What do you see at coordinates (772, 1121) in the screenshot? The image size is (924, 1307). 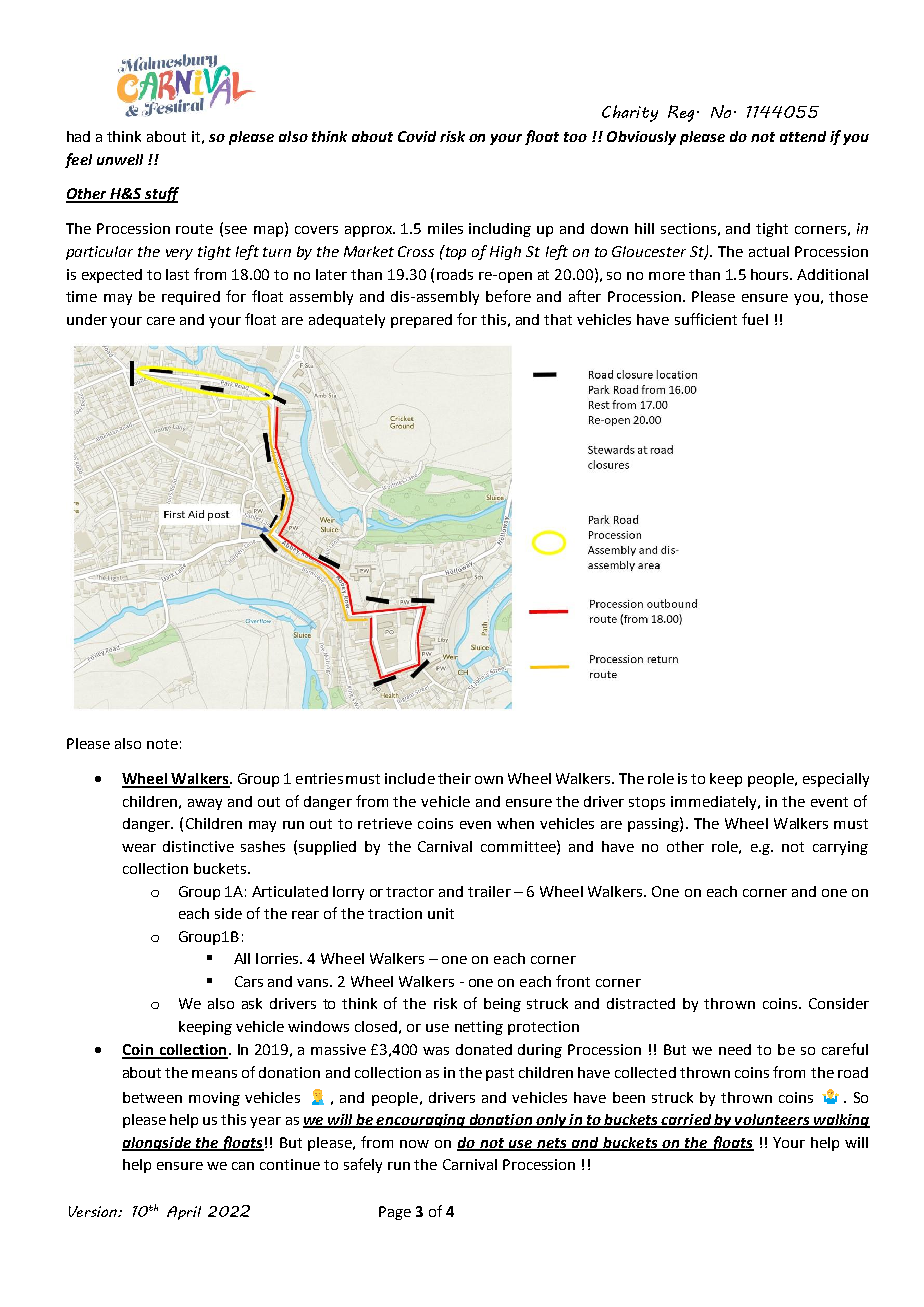 I see `volunteers` at bounding box center [772, 1121].
